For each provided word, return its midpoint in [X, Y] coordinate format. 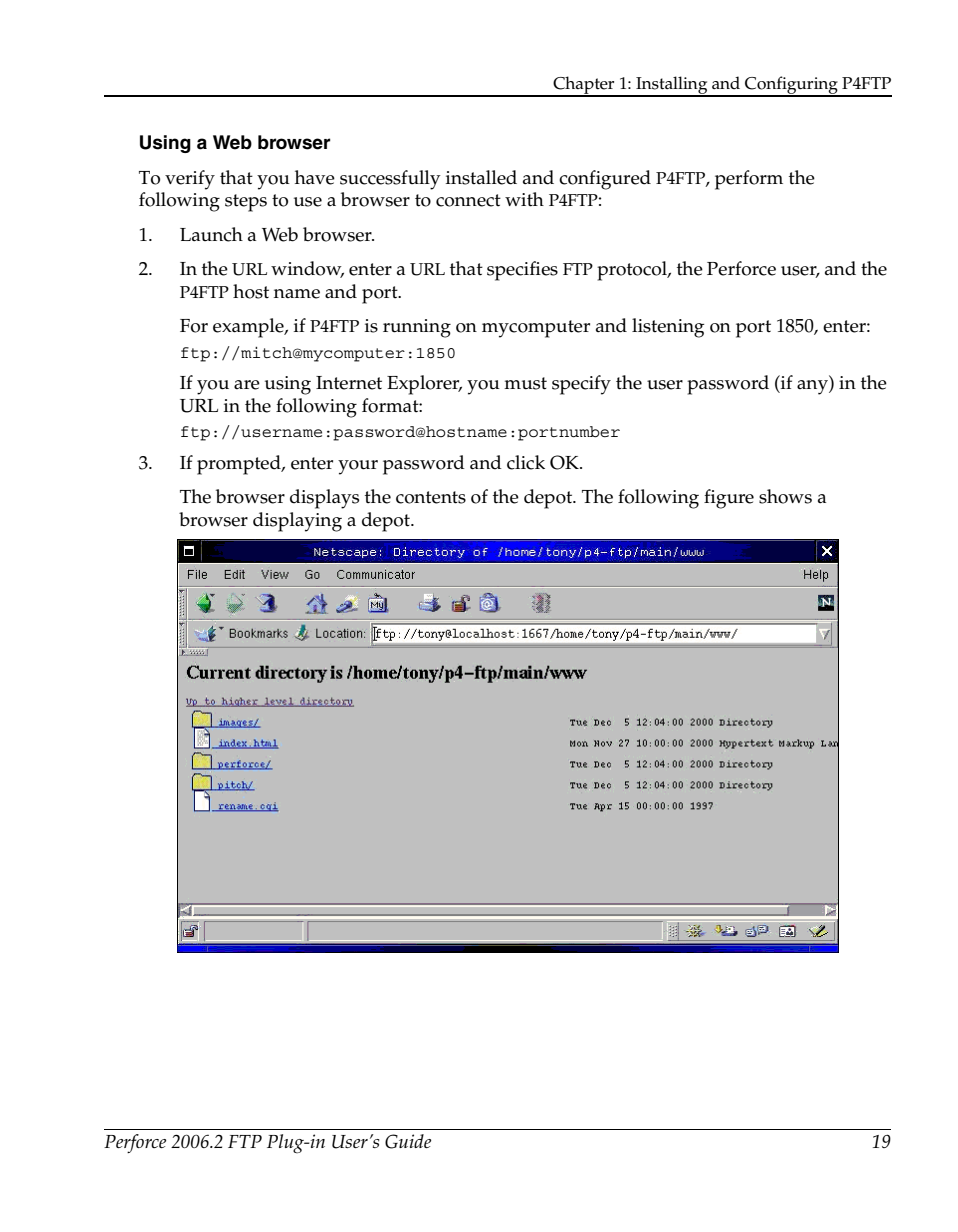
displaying [297, 522]
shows [785, 496]
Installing [672, 86]
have [315, 177]
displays [324, 499]
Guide [408, 1141]
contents [431, 497]
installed [481, 177]
